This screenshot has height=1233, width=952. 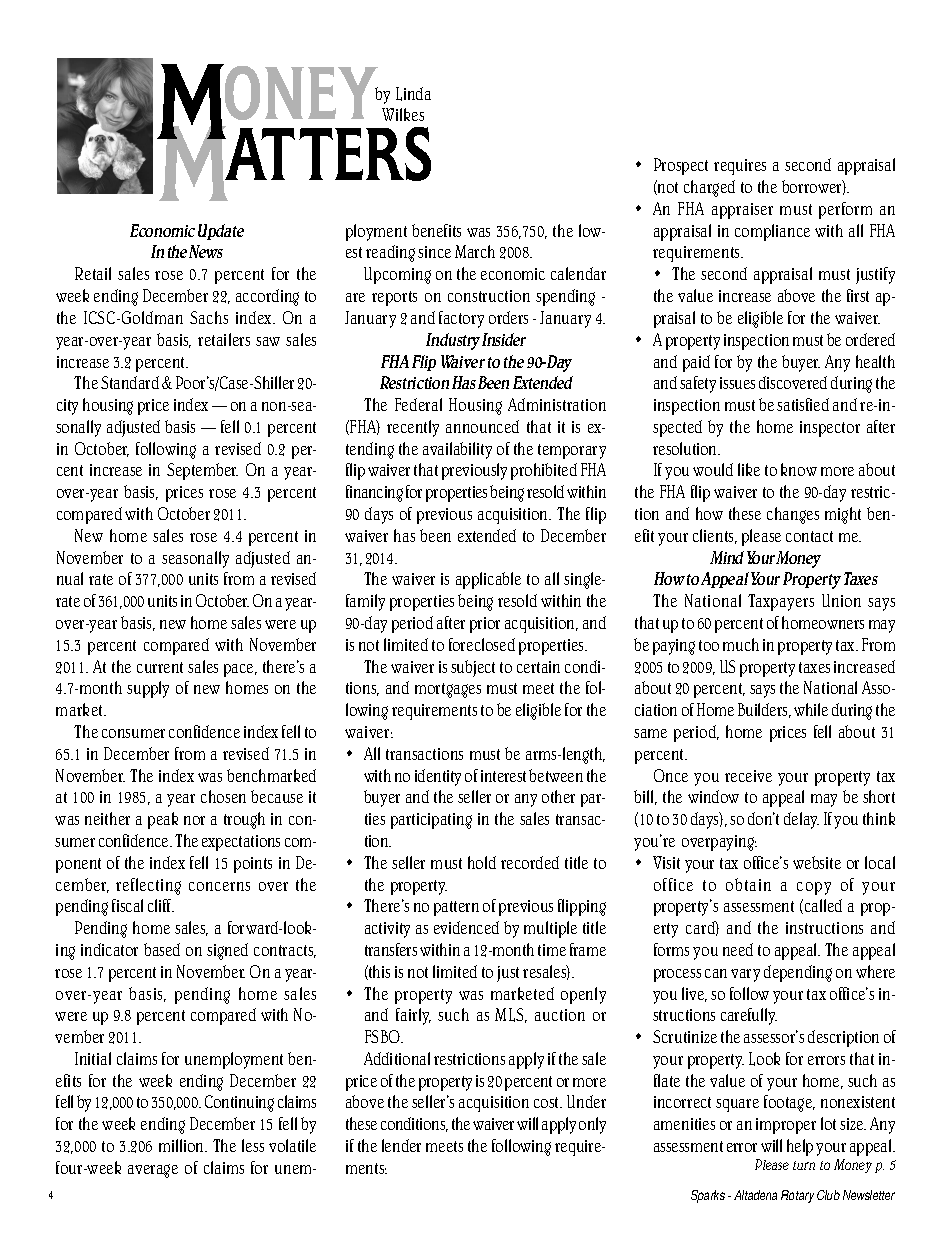 What do you see at coordinates (401, 1145) in the screenshot?
I see `lender` at bounding box center [401, 1145].
